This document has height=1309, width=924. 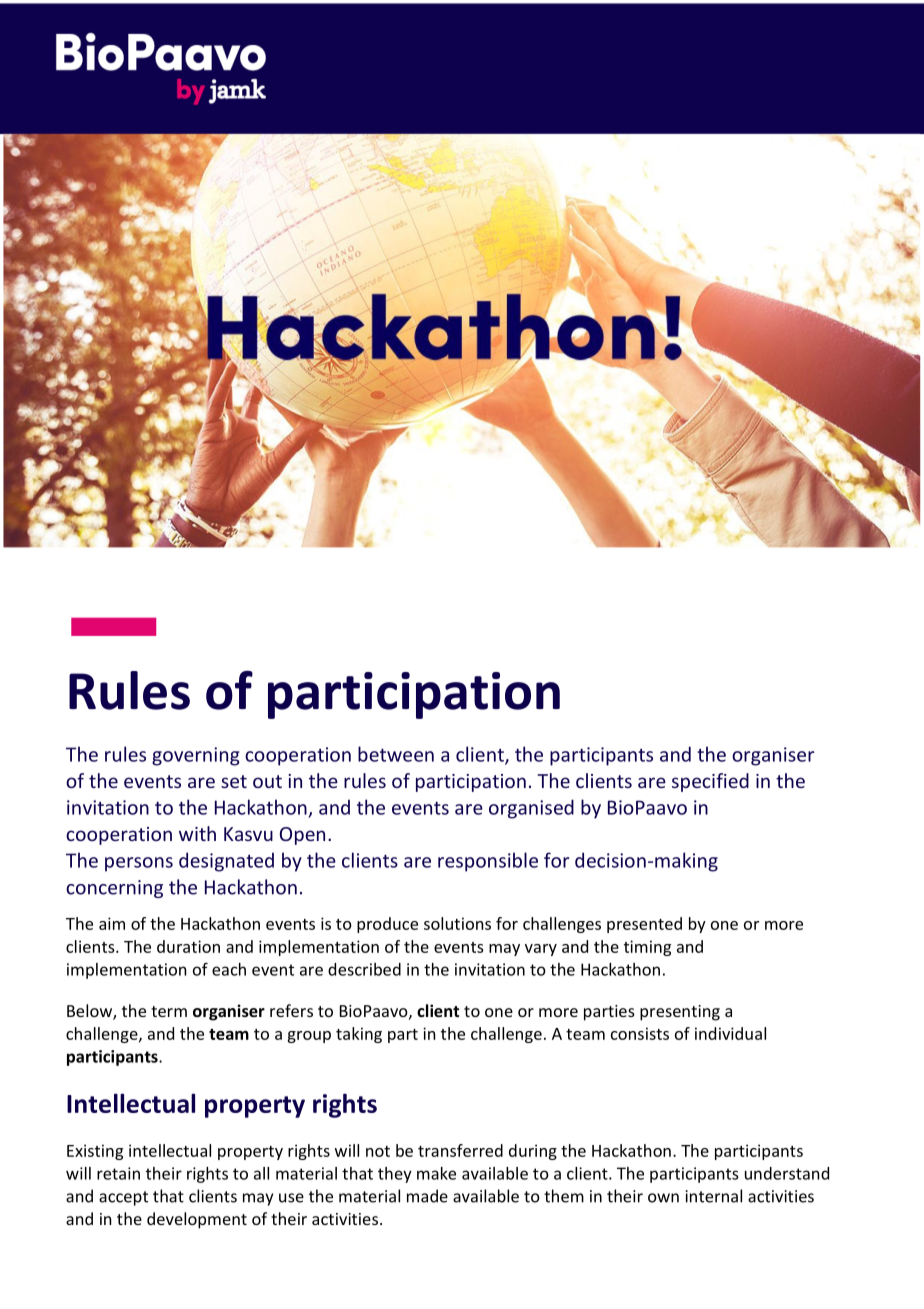 I want to click on taking, so click(x=359, y=1035).
